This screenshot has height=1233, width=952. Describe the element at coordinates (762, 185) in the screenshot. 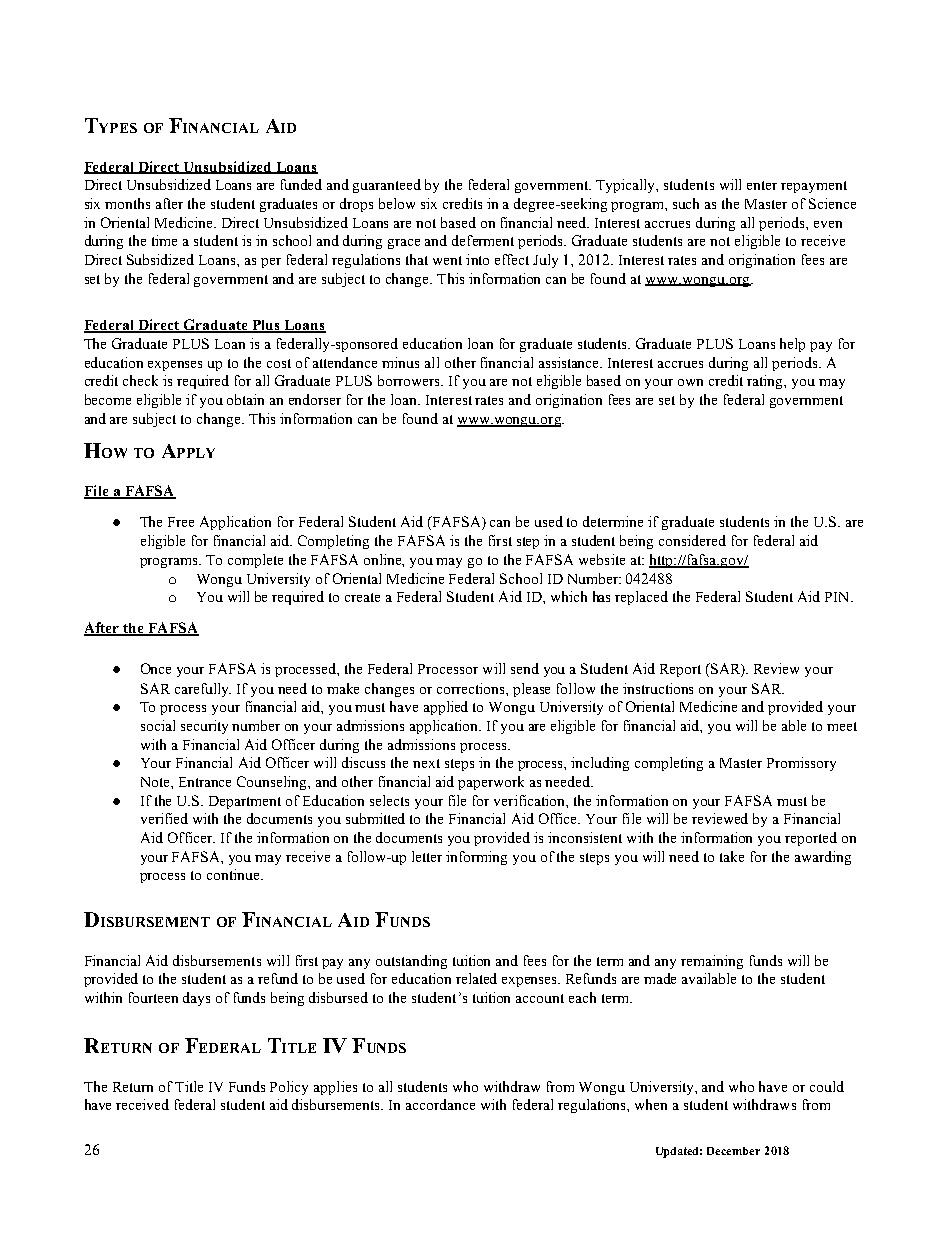

I see `enter` at that location.
